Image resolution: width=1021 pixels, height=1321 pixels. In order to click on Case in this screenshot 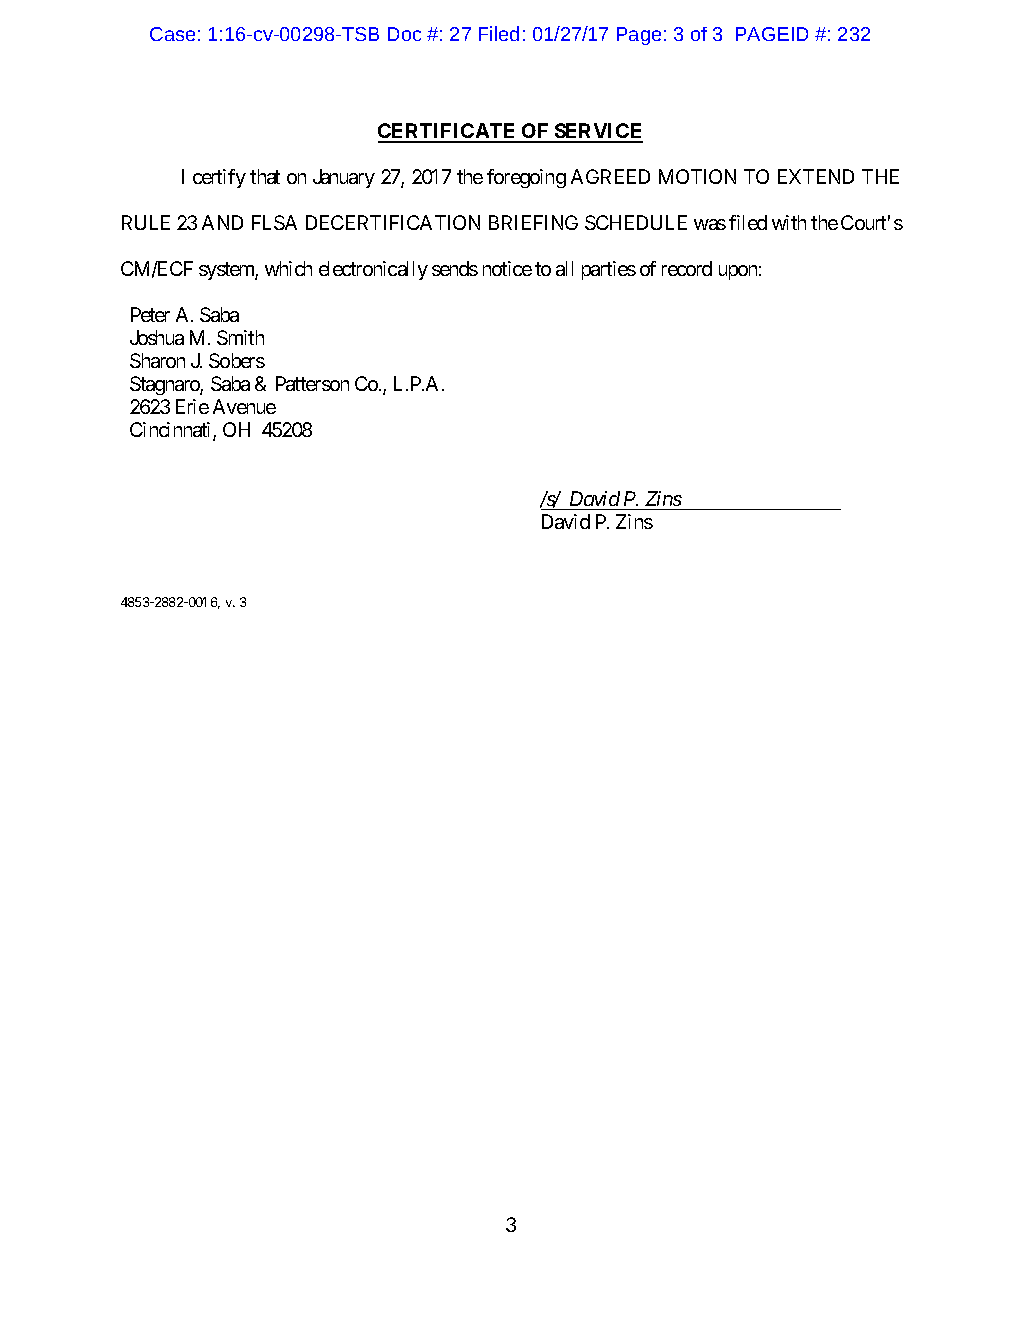, I will do `click(172, 34)`.
